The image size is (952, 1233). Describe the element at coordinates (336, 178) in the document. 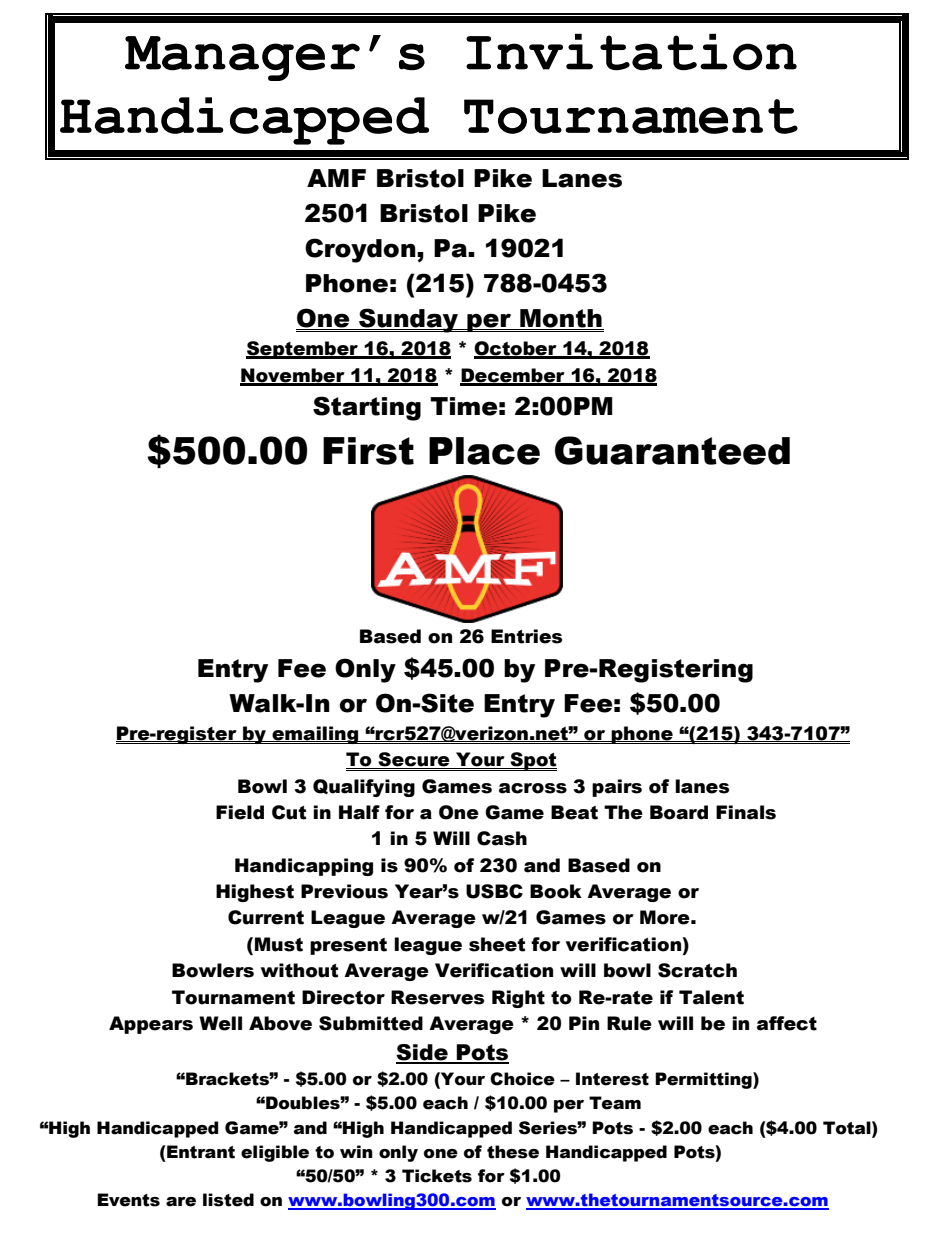

I see `AMF` at that location.
